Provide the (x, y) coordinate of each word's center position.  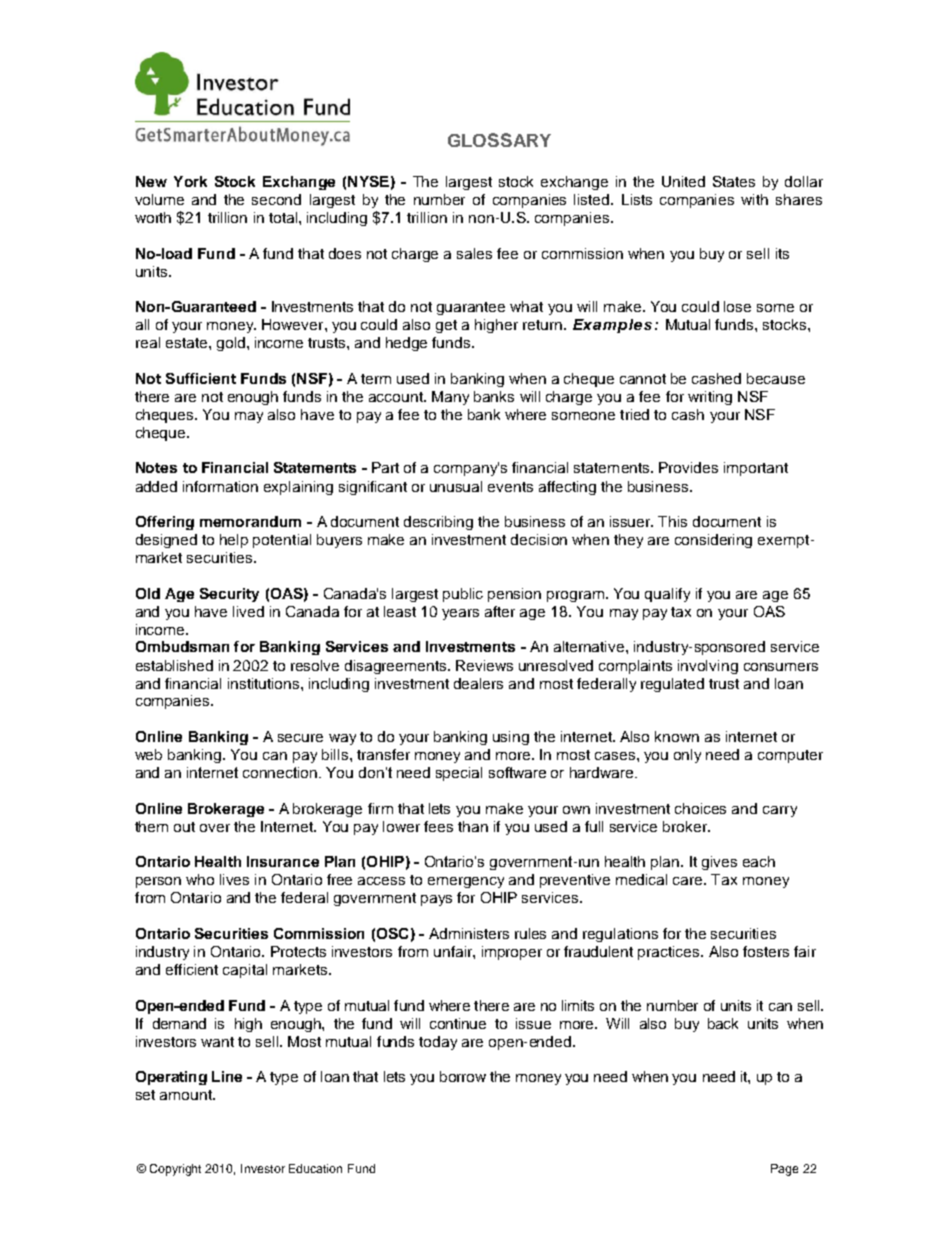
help (234, 541)
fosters (766, 951)
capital (245, 971)
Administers (469, 933)
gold (231, 344)
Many (450, 398)
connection (281, 772)
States (734, 181)
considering (713, 541)
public (463, 595)
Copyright (175, 1170)
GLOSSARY (499, 140)
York (190, 181)
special (459, 774)
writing (710, 398)
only (687, 756)
